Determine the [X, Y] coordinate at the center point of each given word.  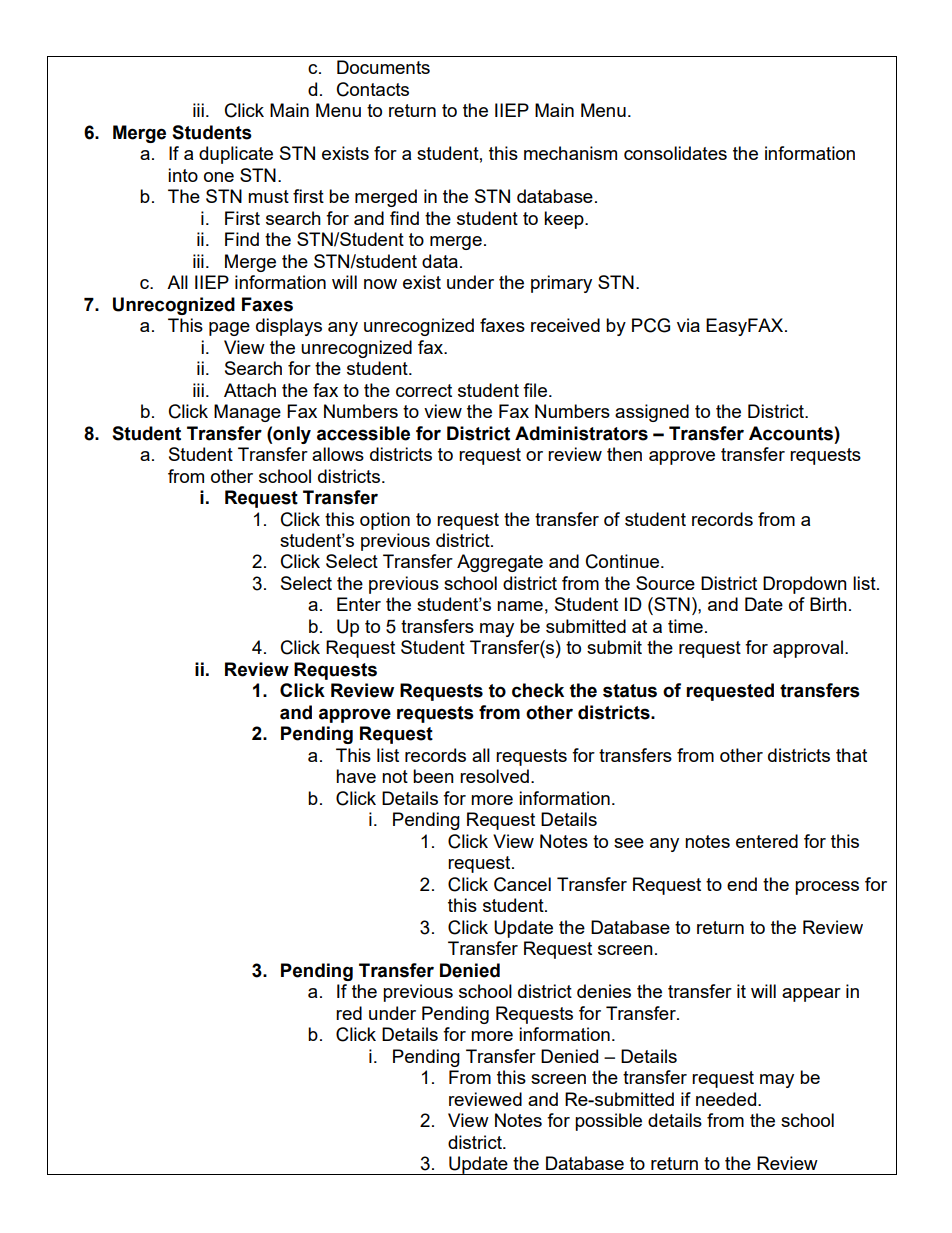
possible [608, 1122]
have [356, 776]
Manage [247, 413]
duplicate [236, 155]
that [851, 755]
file [535, 390]
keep [565, 220]
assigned [652, 413]
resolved [494, 776]
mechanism [570, 153]
